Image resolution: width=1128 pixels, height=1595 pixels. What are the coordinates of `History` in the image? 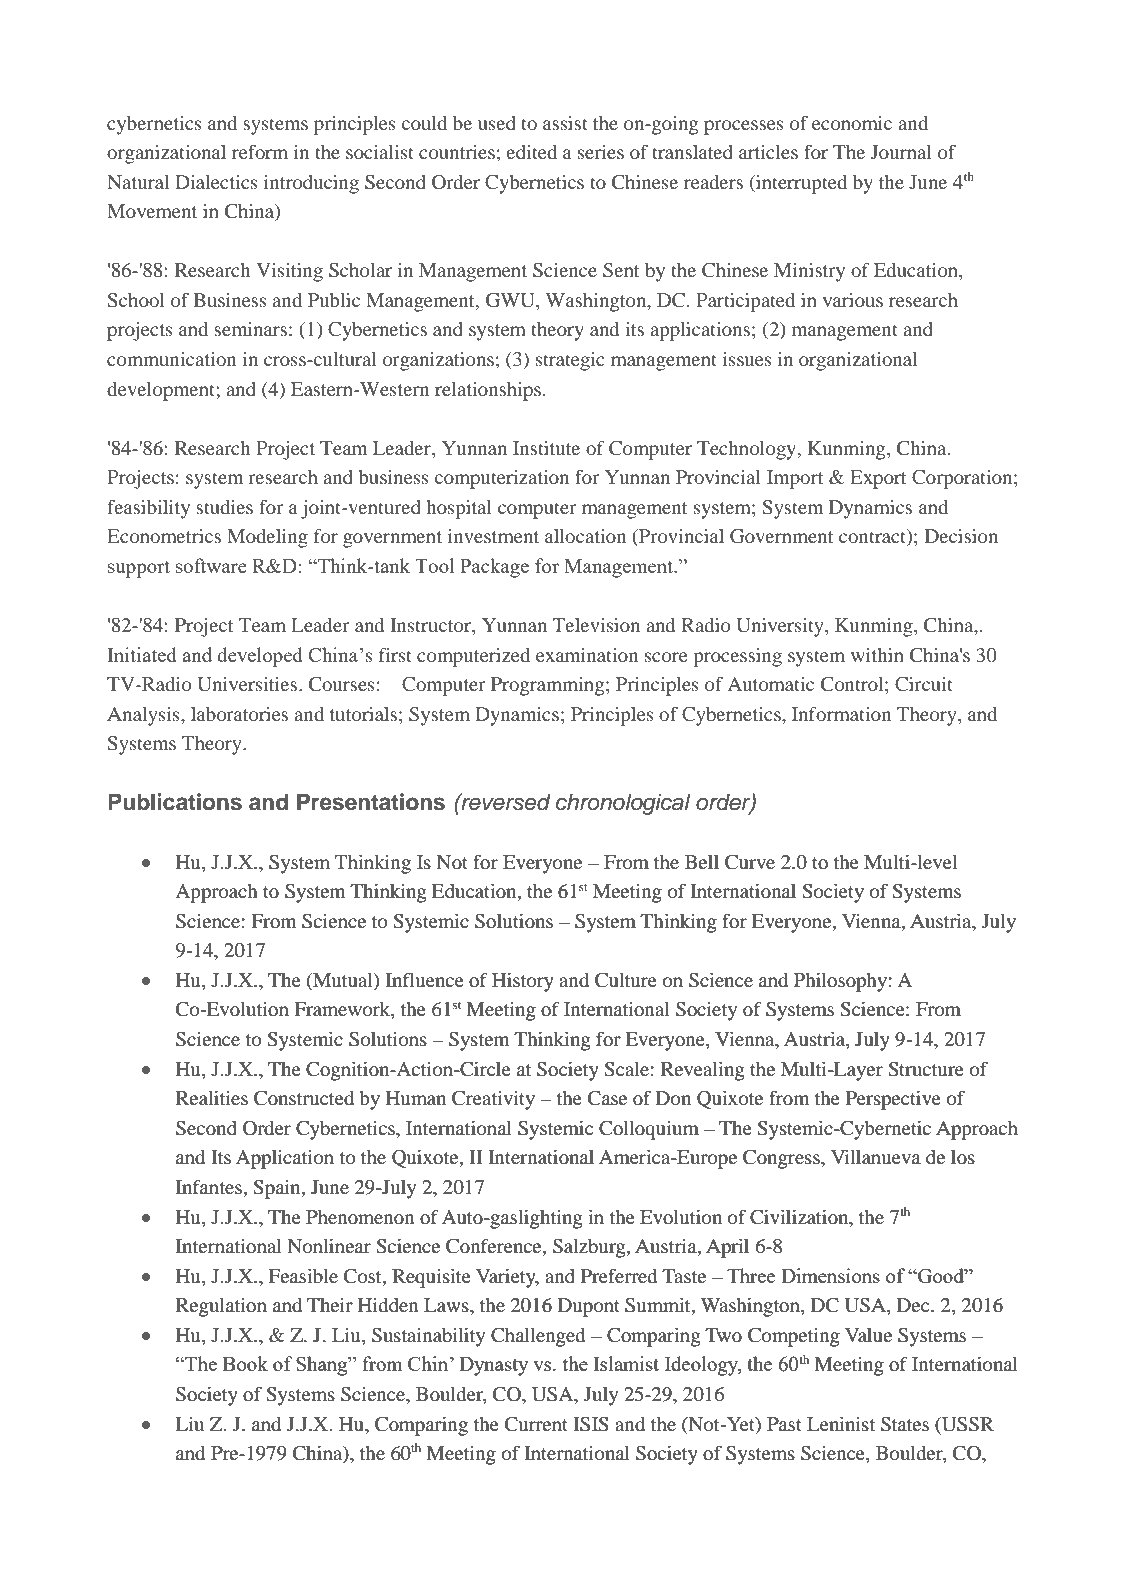 It's located at (523, 982).
